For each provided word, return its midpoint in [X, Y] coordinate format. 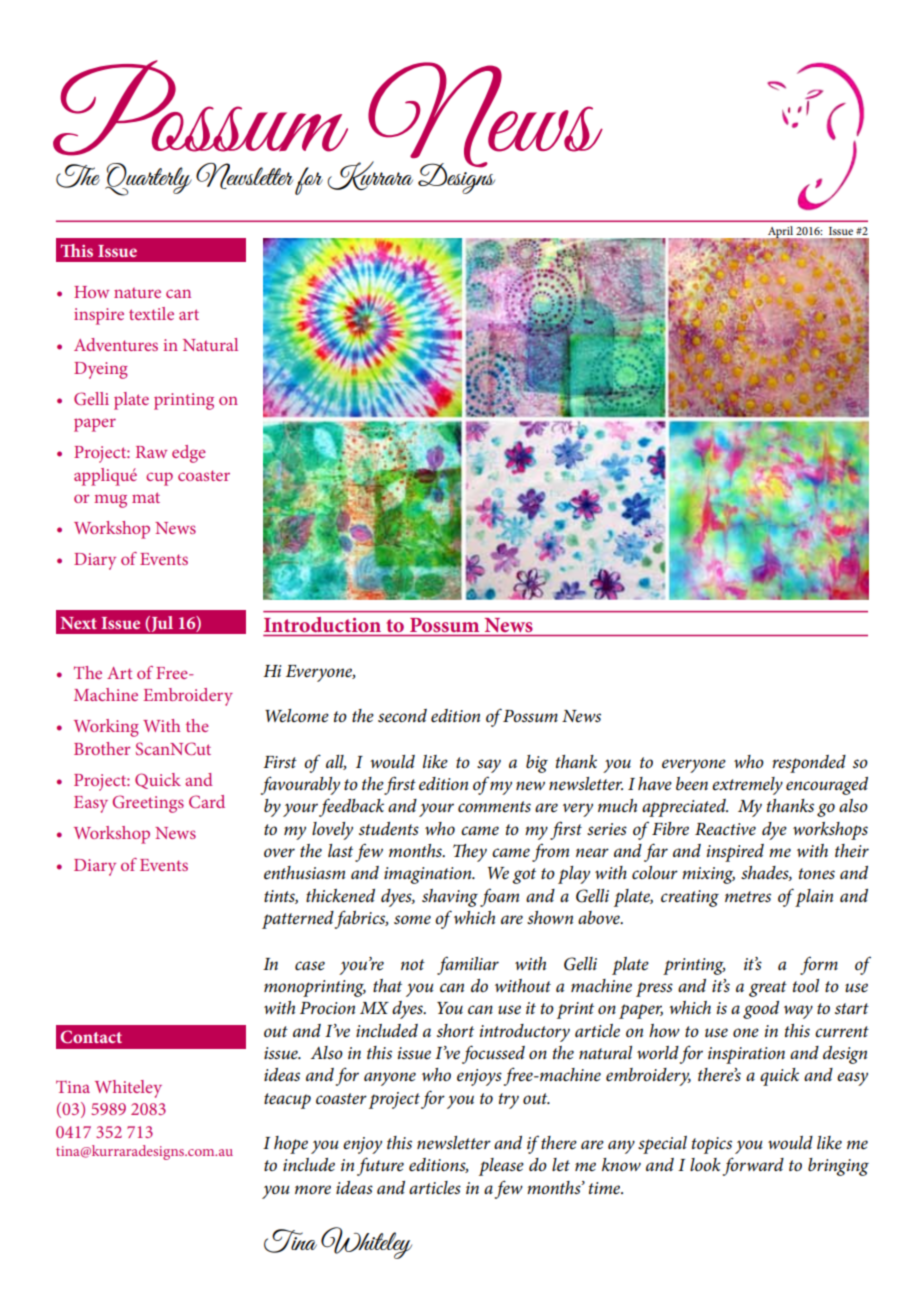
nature [137, 293]
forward [753, 1166]
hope [291, 1145]
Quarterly [148, 179]
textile [151, 313]
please [501, 1167]
